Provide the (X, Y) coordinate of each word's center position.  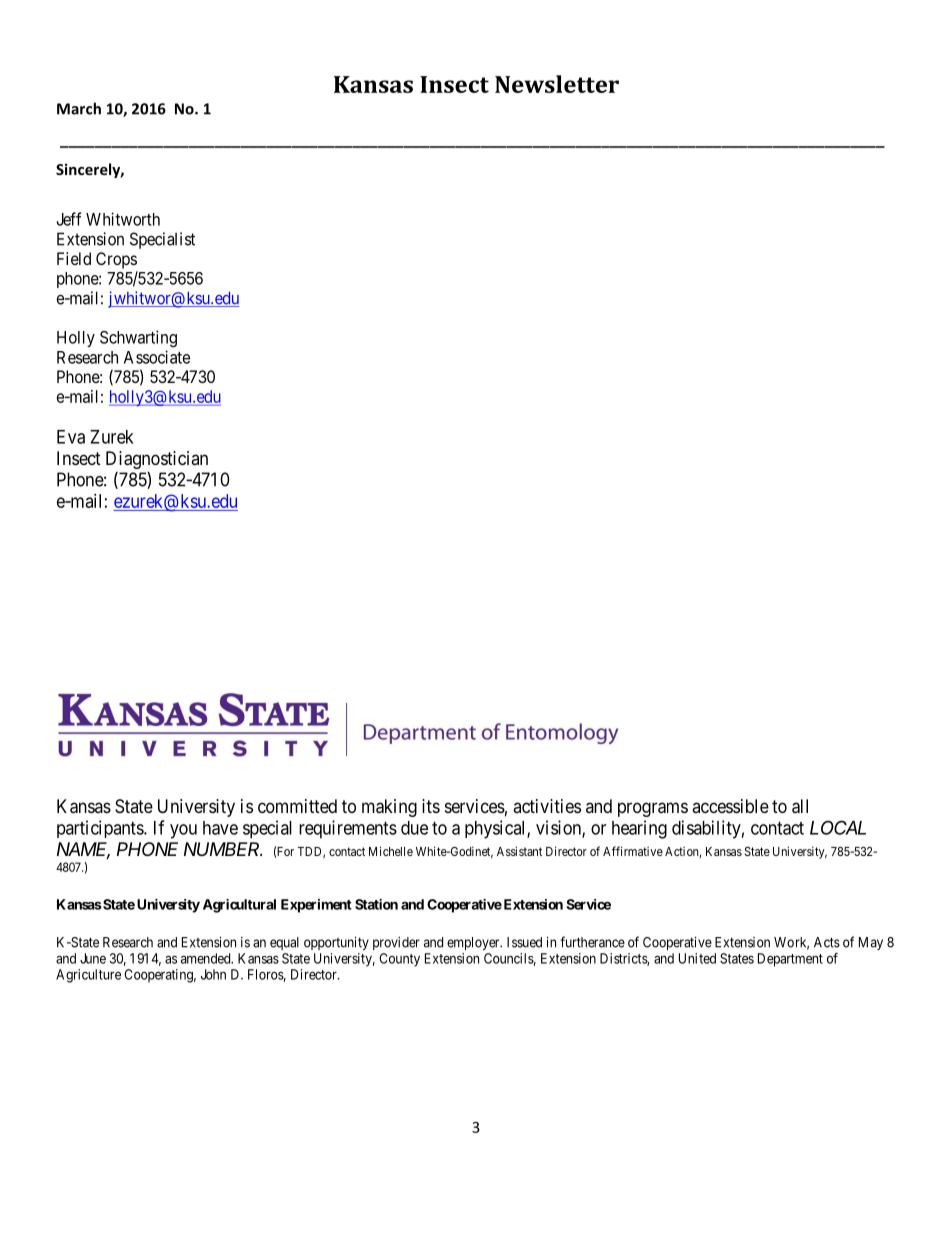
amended (207, 958)
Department (790, 960)
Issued (524, 942)
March (79, 108)
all (800, 806)
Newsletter (557, 84)
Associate (157, 357)
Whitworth (123, 219)
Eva (71, 437)
